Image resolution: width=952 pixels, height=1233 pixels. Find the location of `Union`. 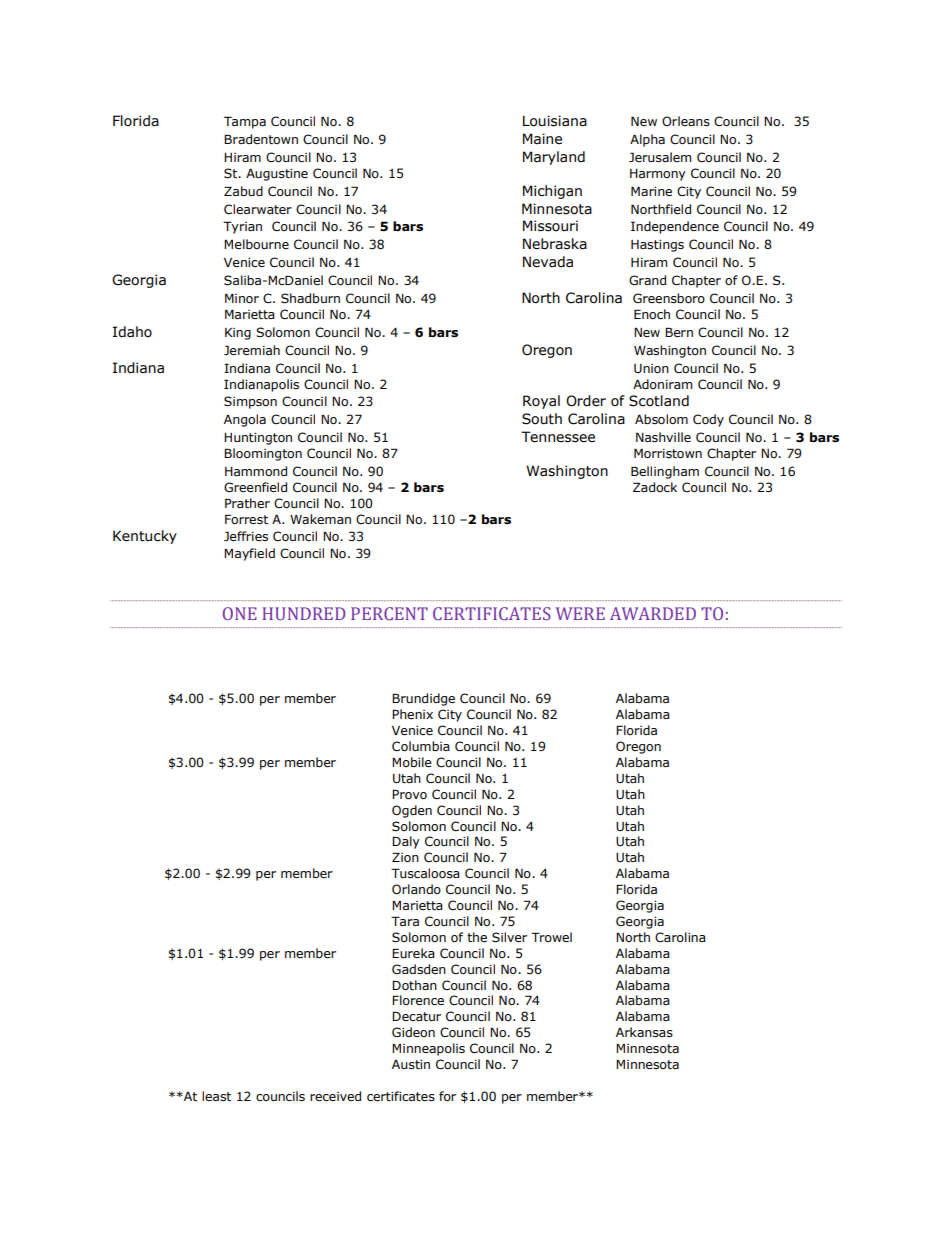

Union is located at coordinates (651, 368).
